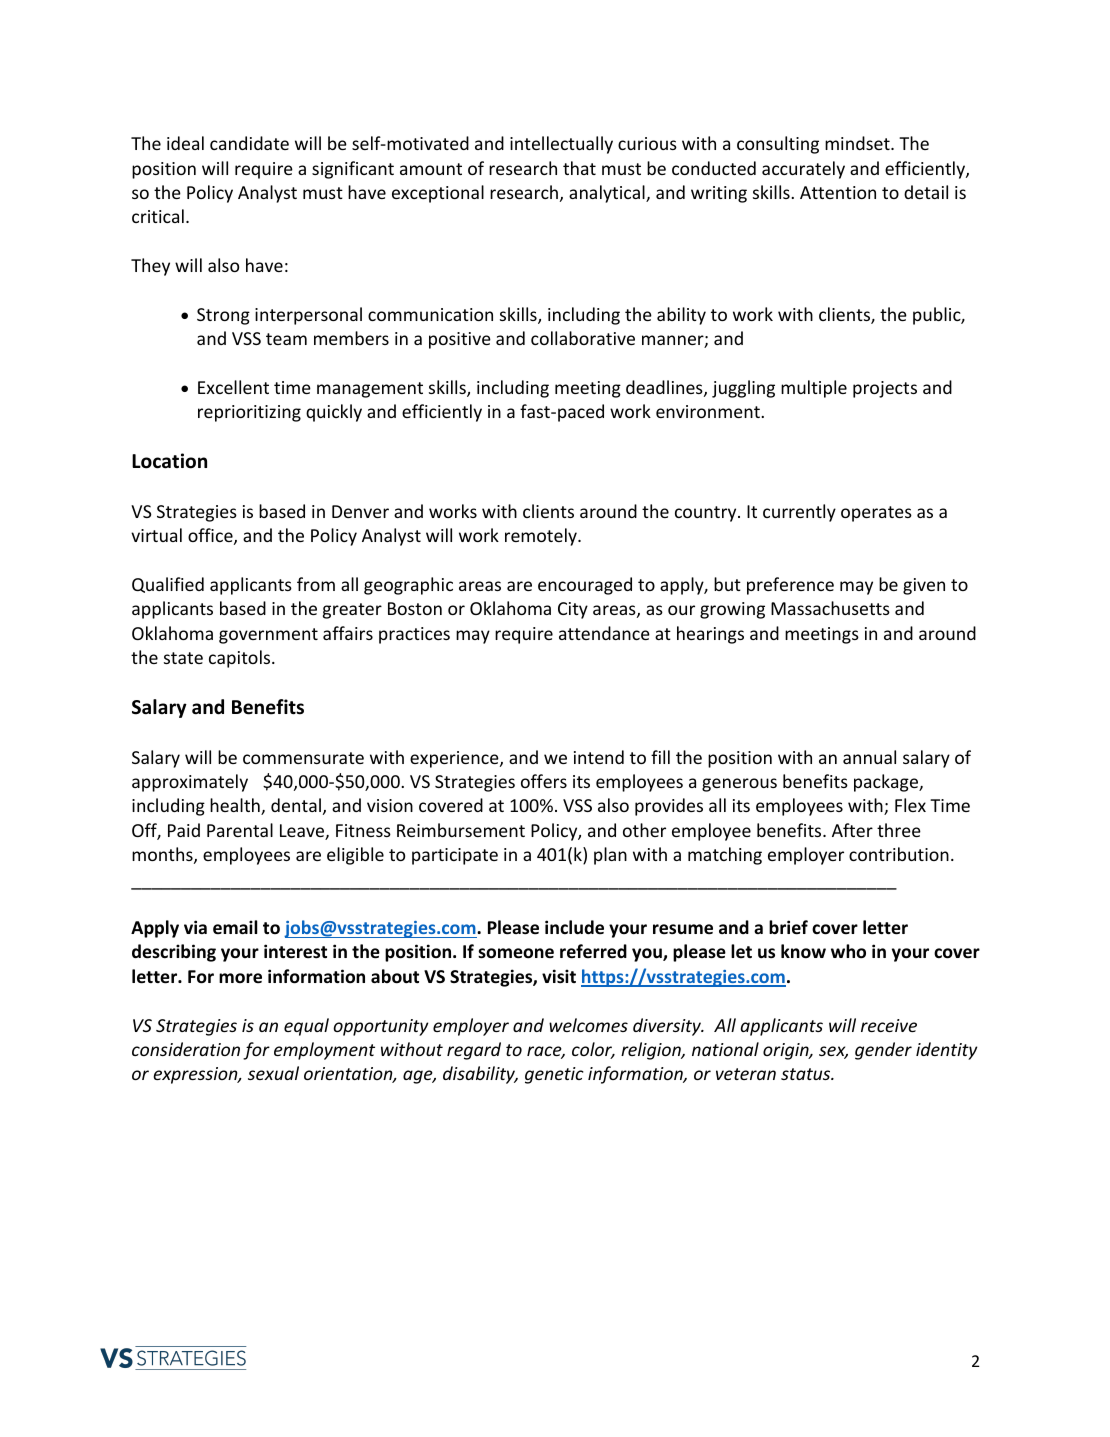 This document has height=1437, width=1110. I want to click on gender, so click(883, 1051).
